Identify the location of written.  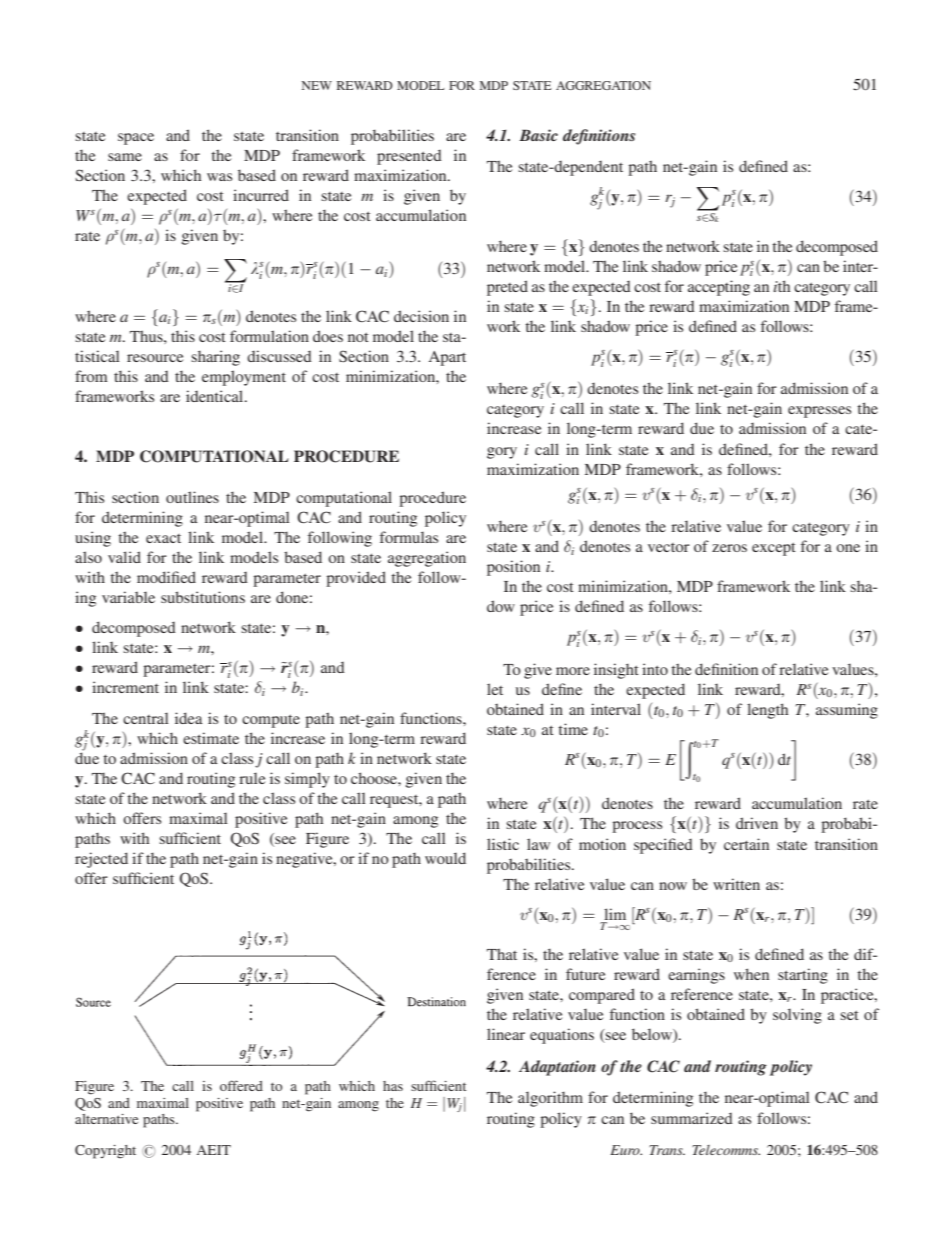
(736, 884).
